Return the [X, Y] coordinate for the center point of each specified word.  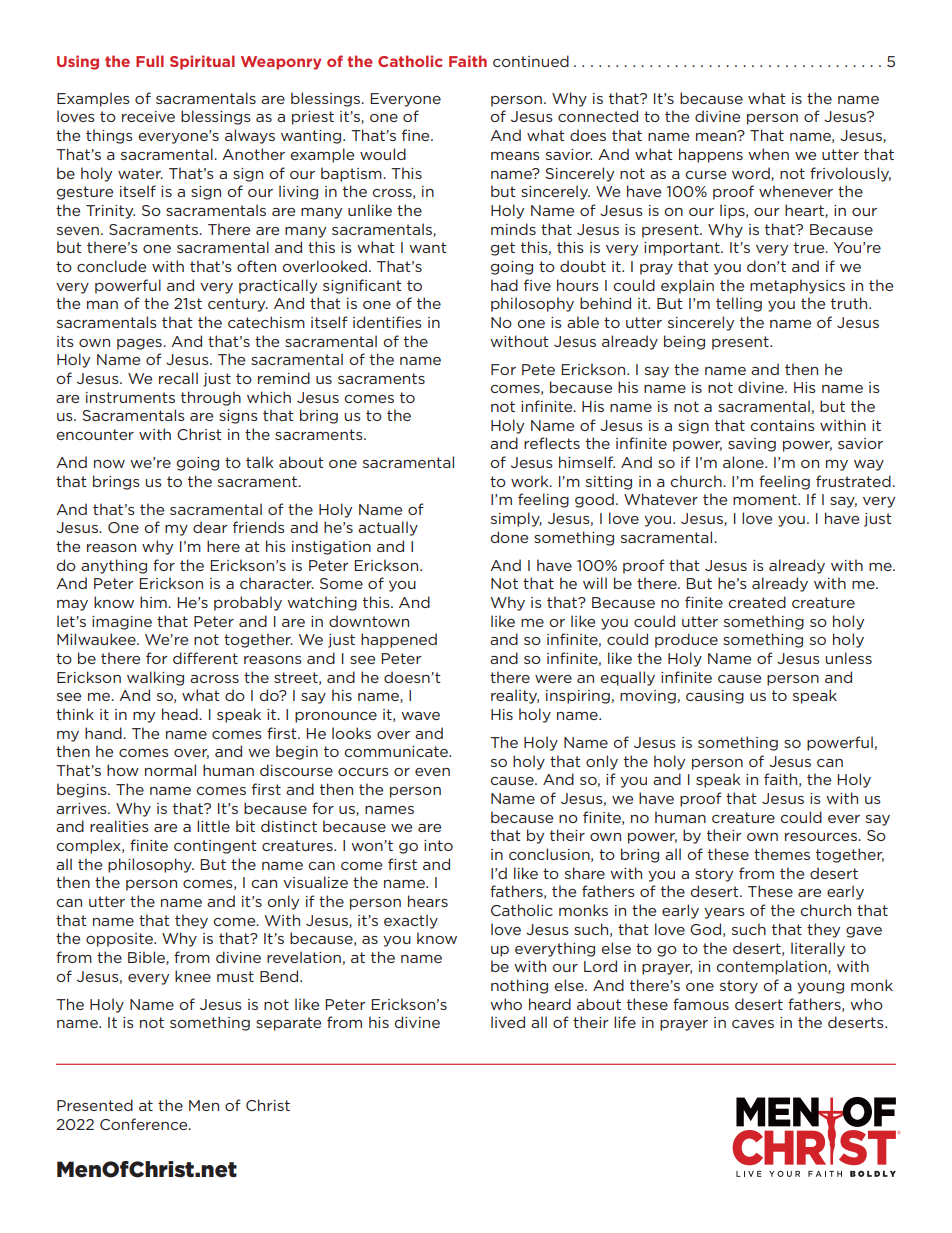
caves [753, 1024]
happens [711, 155]
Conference [145, 1124]
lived [508, 1022]
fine [417, 135]
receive [148, 116]
